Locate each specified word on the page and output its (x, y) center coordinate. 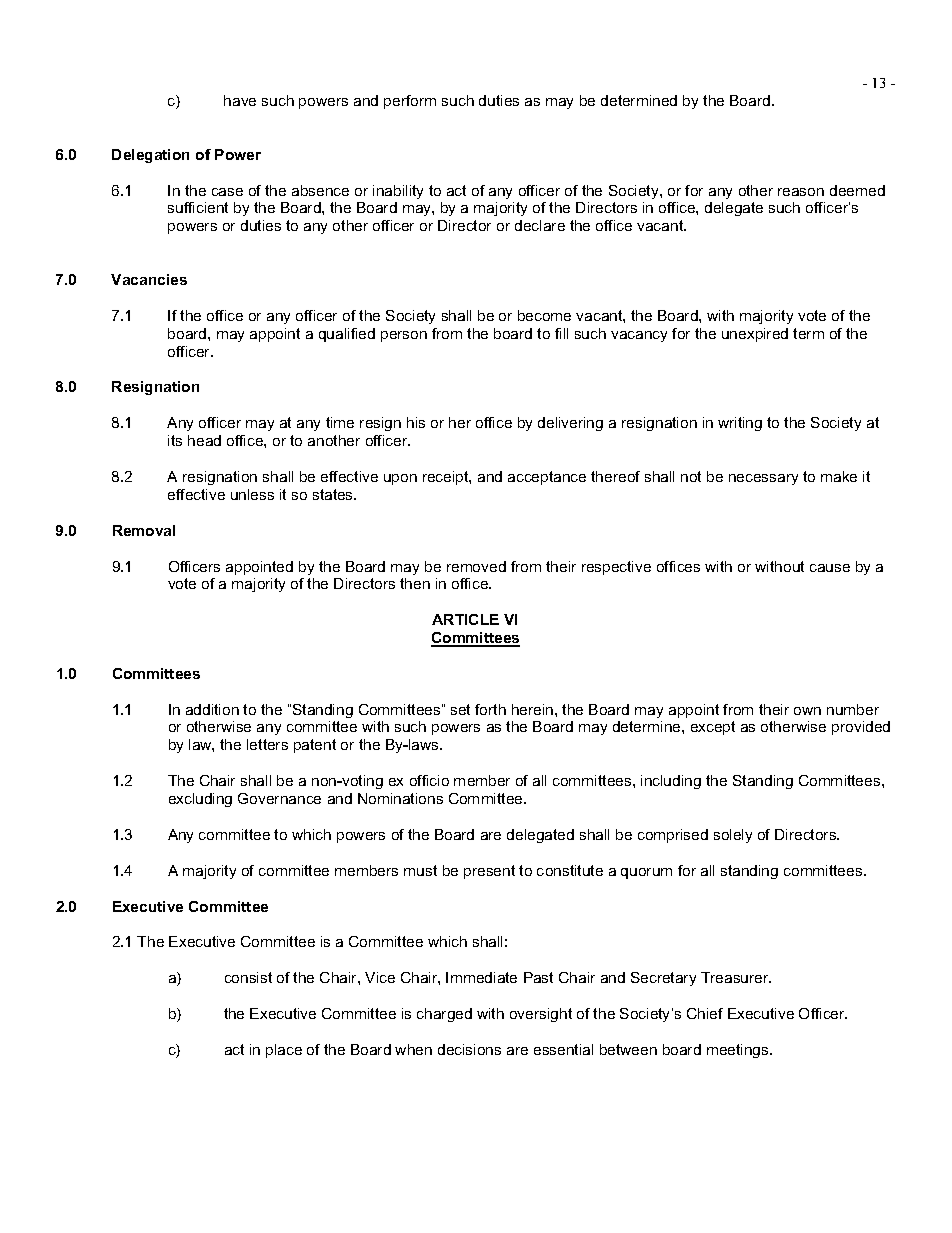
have (240, 100)
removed (476, 566)
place (284, 1051)
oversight (541, 1015)
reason (801, 192)
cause (830, 568)
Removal (144, 530)
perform (410, 102)
